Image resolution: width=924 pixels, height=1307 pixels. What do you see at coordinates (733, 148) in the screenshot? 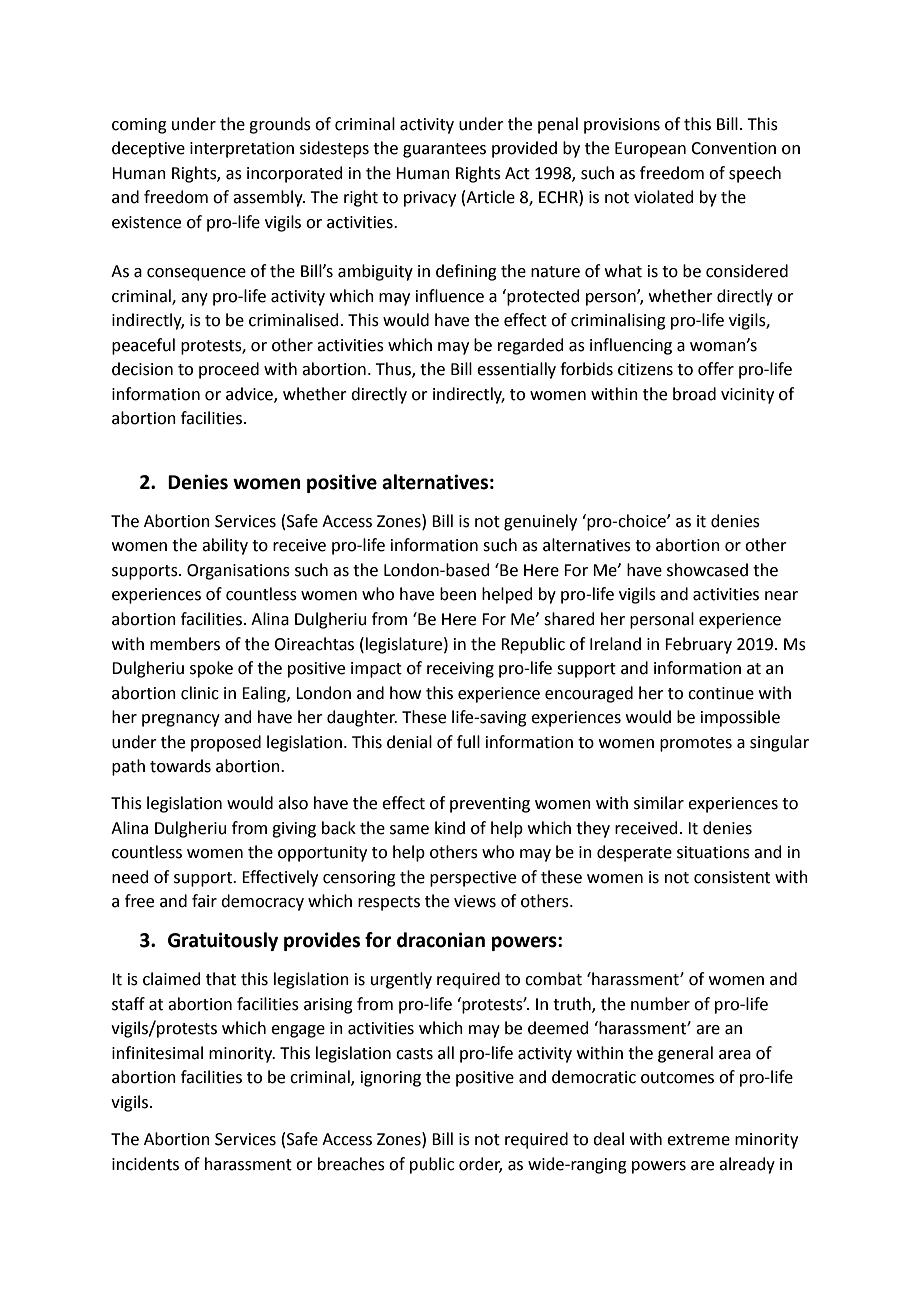
I see `Convention` at bounding box center [733, 148].
